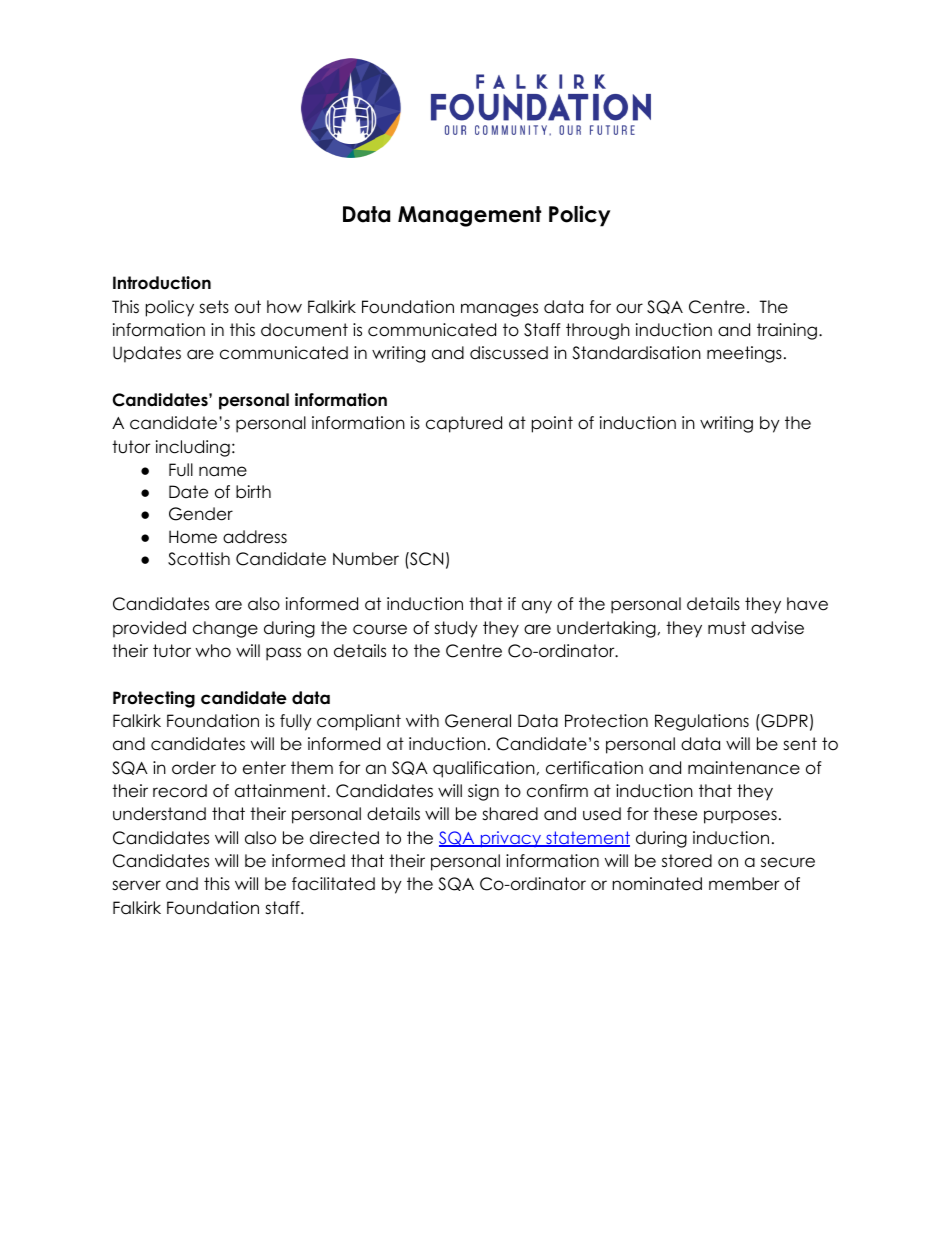 The width and height of the image is (952, 1233). I want to click on point, so click(552, 424).
